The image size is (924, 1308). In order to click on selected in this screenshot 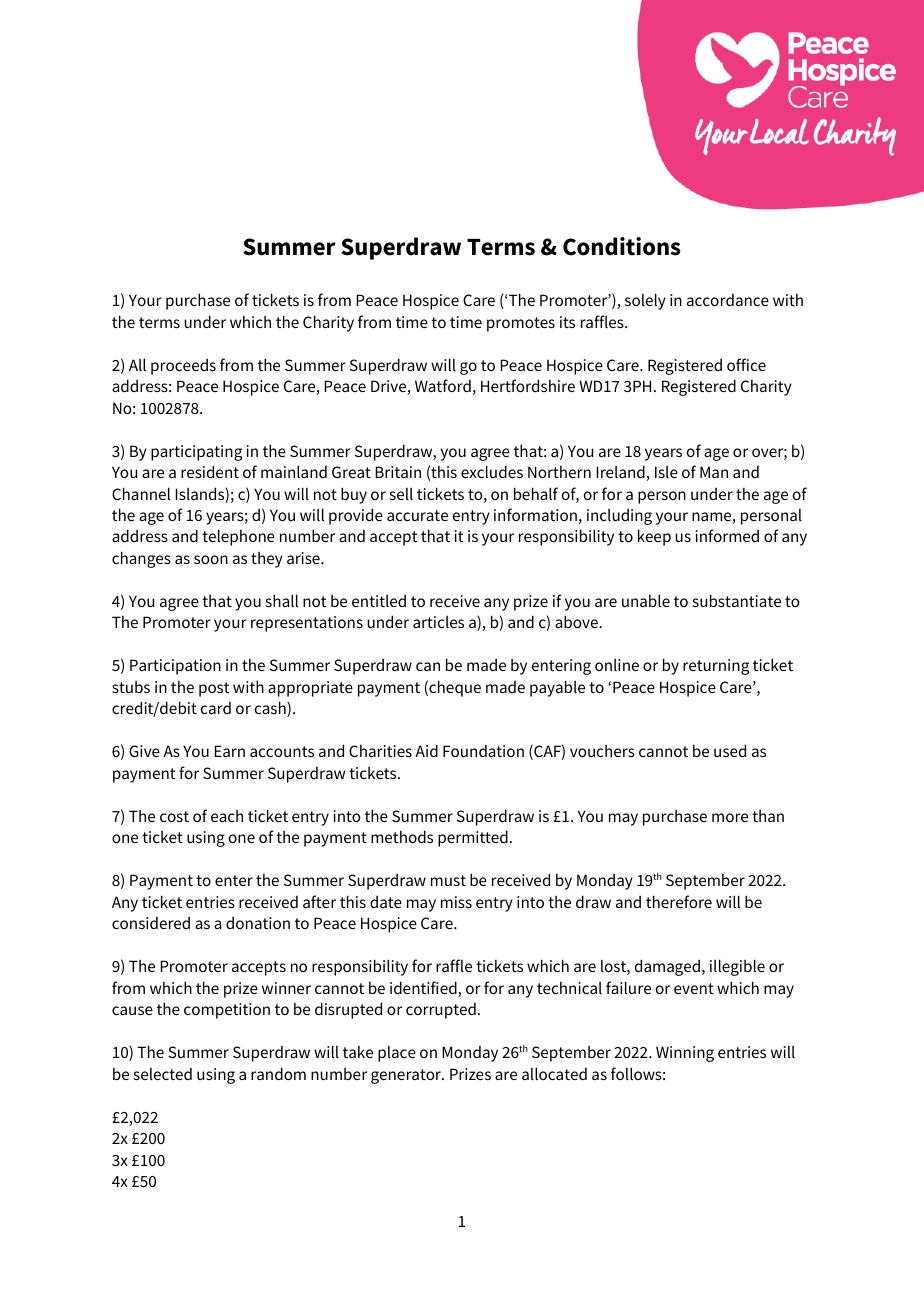, I will do `click(163, 1074)`.
